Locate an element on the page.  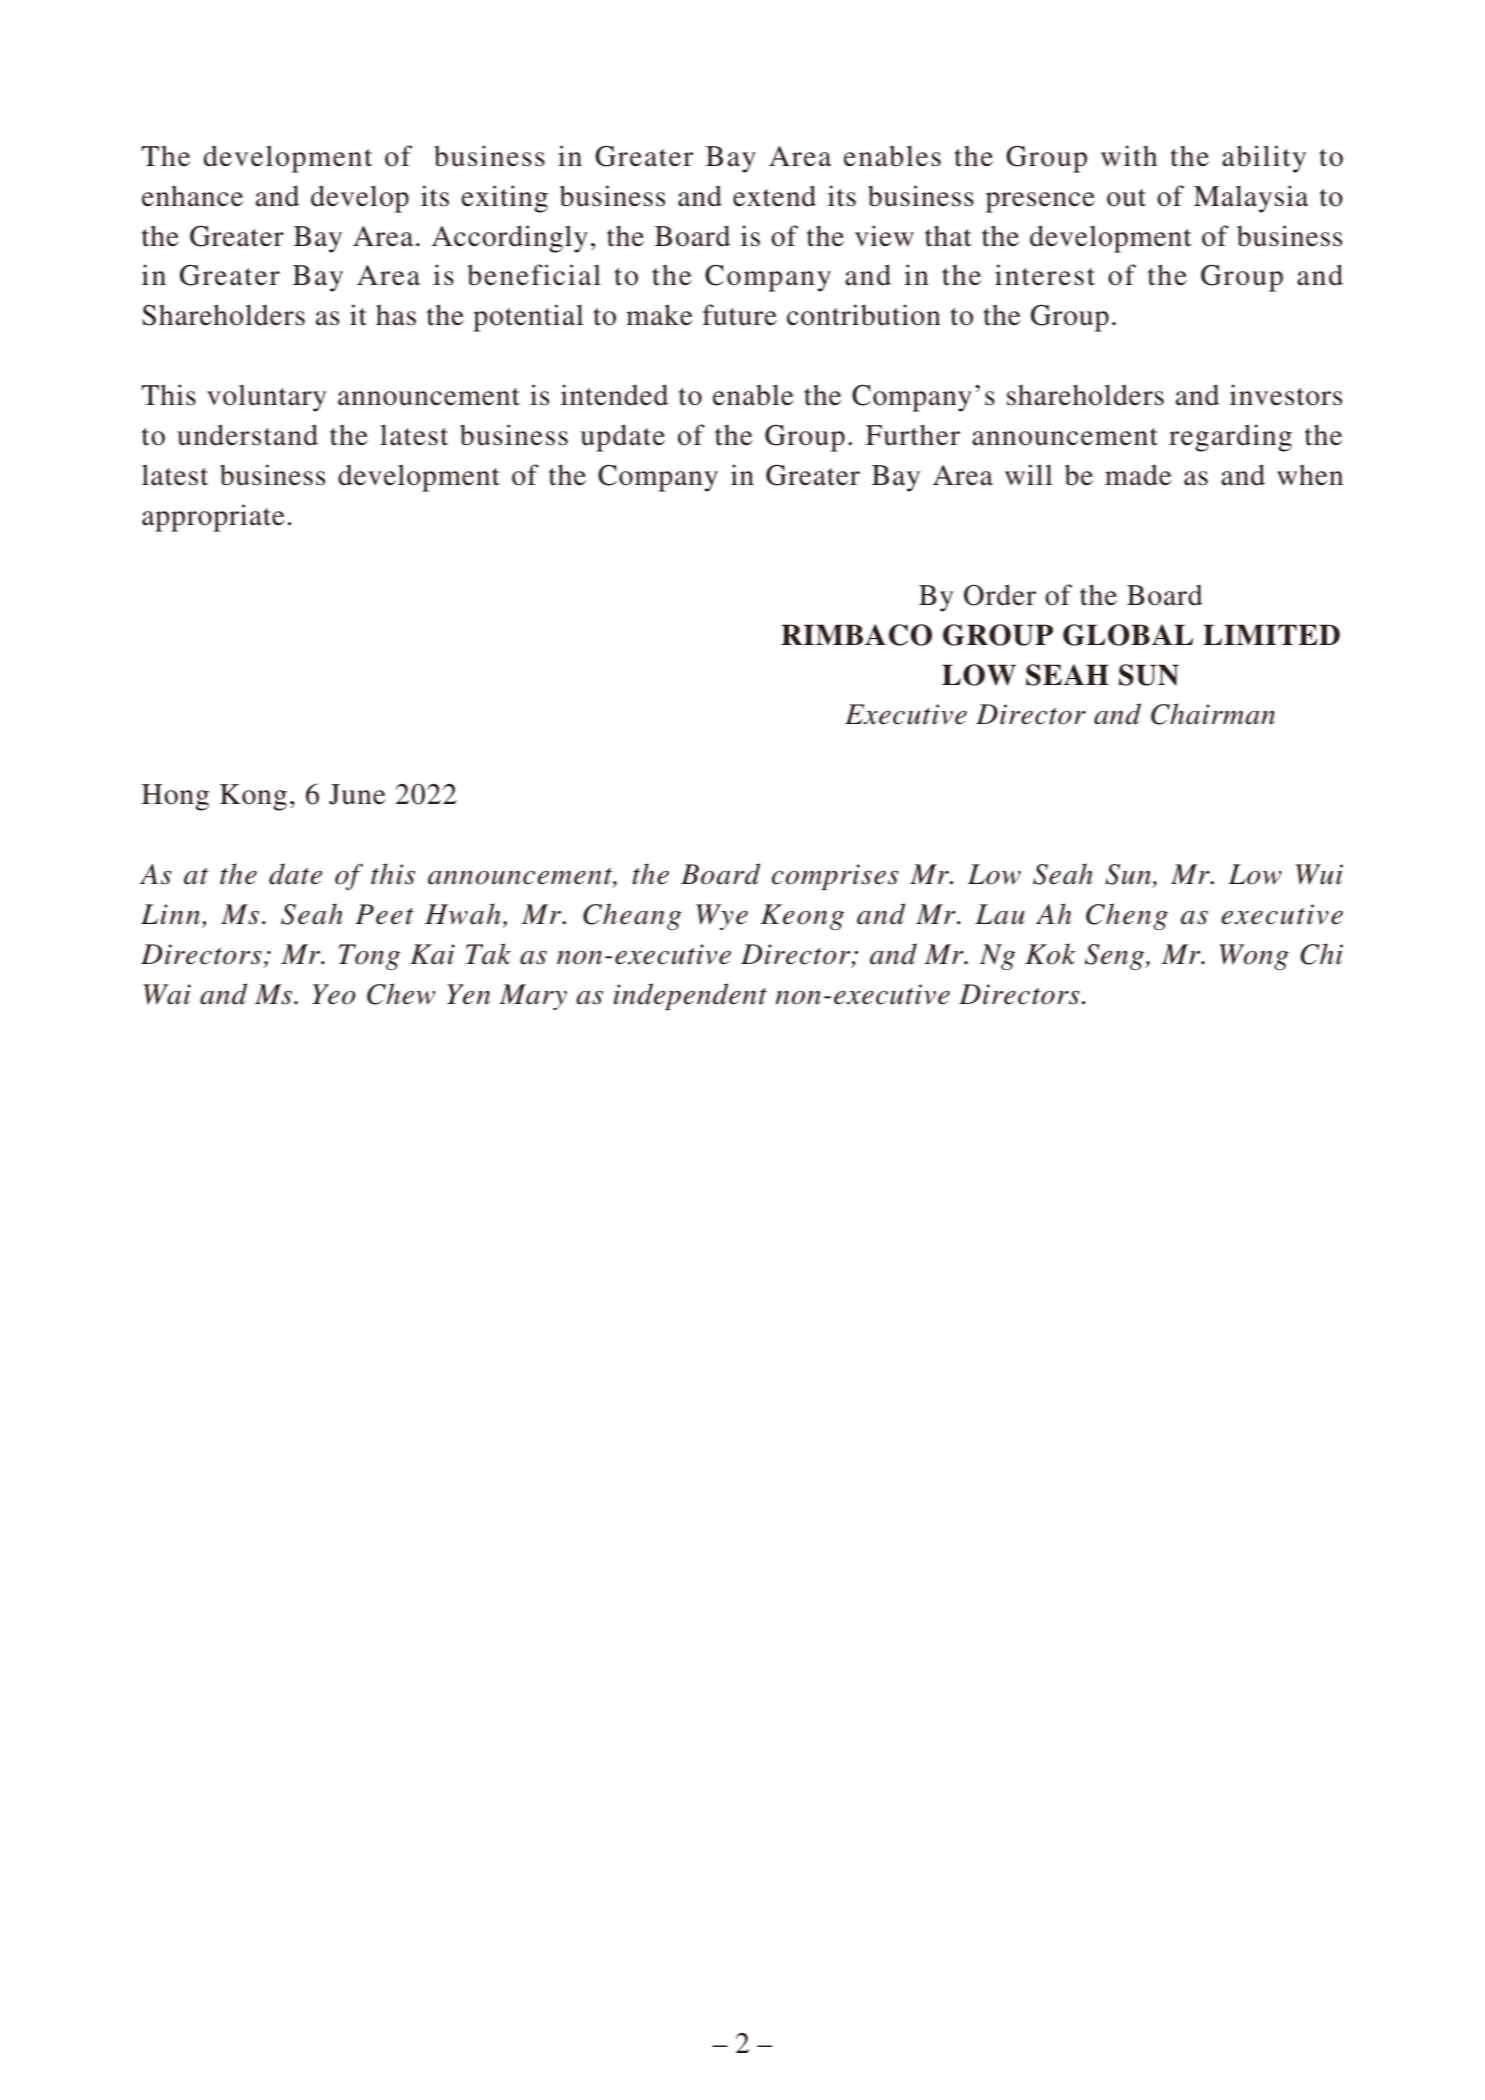
Order is located at coordinates (1000, 595).
